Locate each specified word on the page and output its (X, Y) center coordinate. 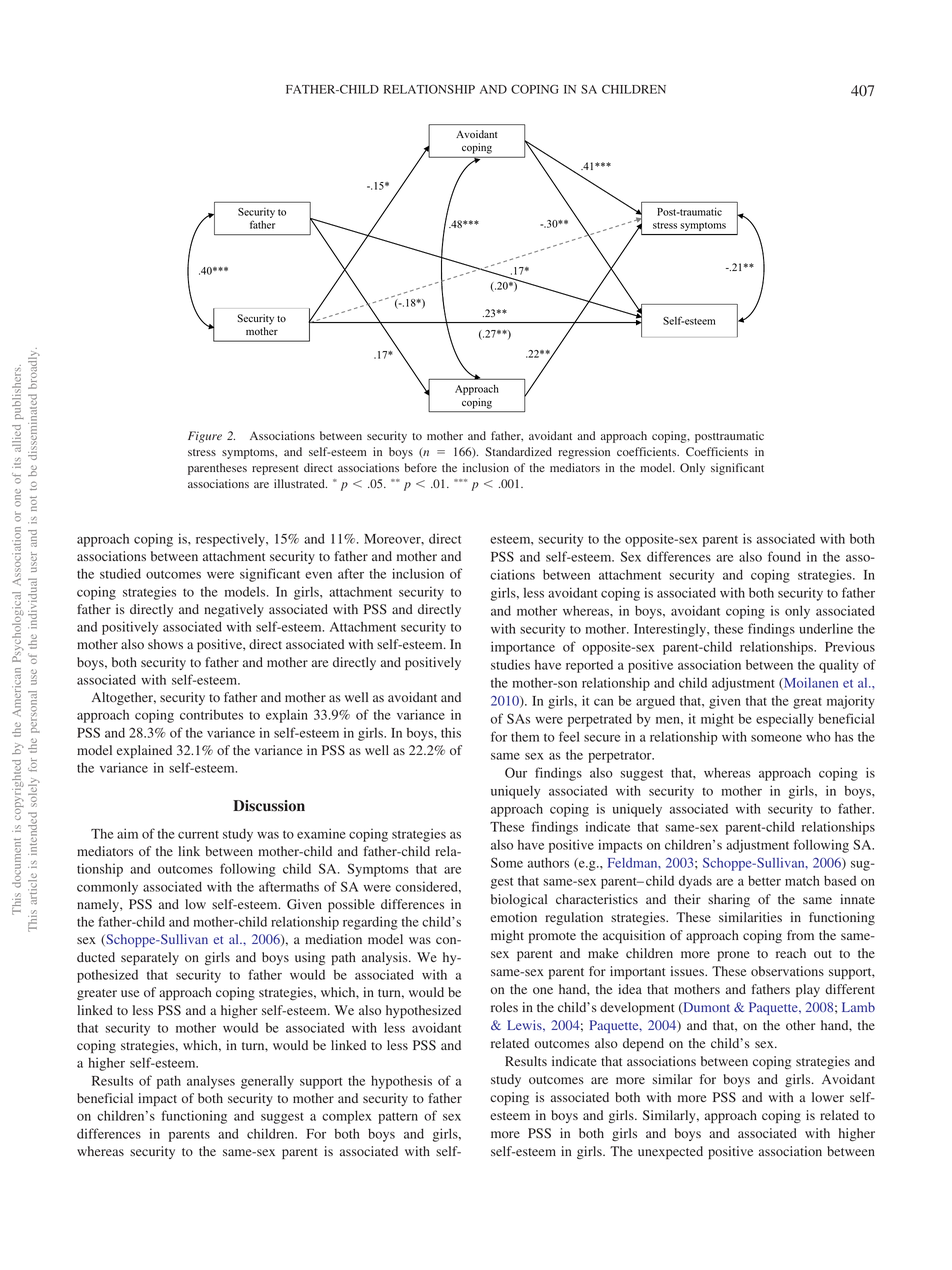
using (310, 958)
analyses (211, 1082)
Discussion (269, 806)
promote (552, 937)
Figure (205, 437)
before (421, 467)
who (818, 737)
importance (523, 648)
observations (787, 971)
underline (826, 628)
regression (584, 453)
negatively (234, 610)
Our (516, 772)
